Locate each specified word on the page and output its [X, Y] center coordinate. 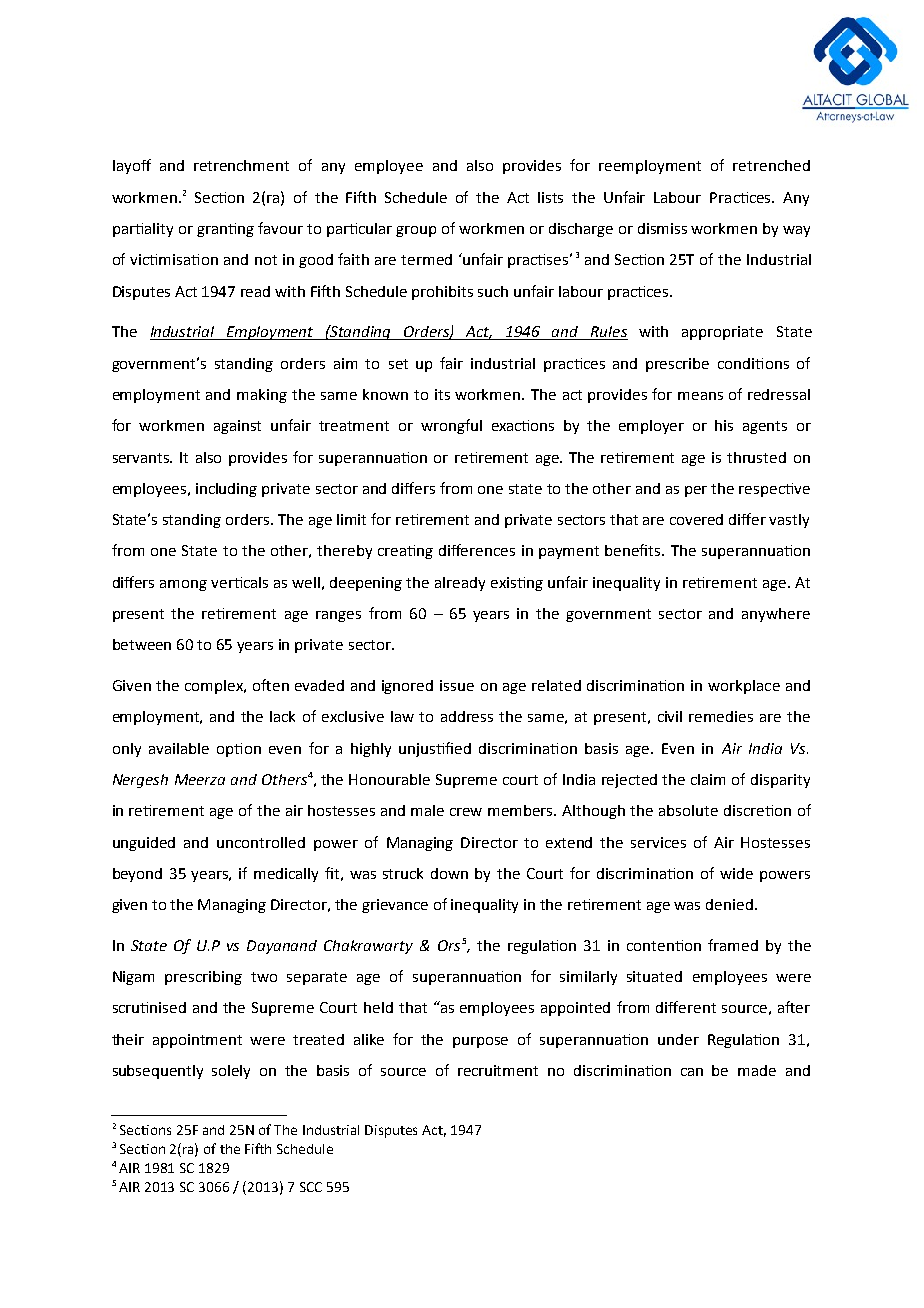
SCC [311, 1187]
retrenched [771, 165]
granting [225, 230]
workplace [744, 687]
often [271, 685]
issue [457, 685]
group [416, 231]
